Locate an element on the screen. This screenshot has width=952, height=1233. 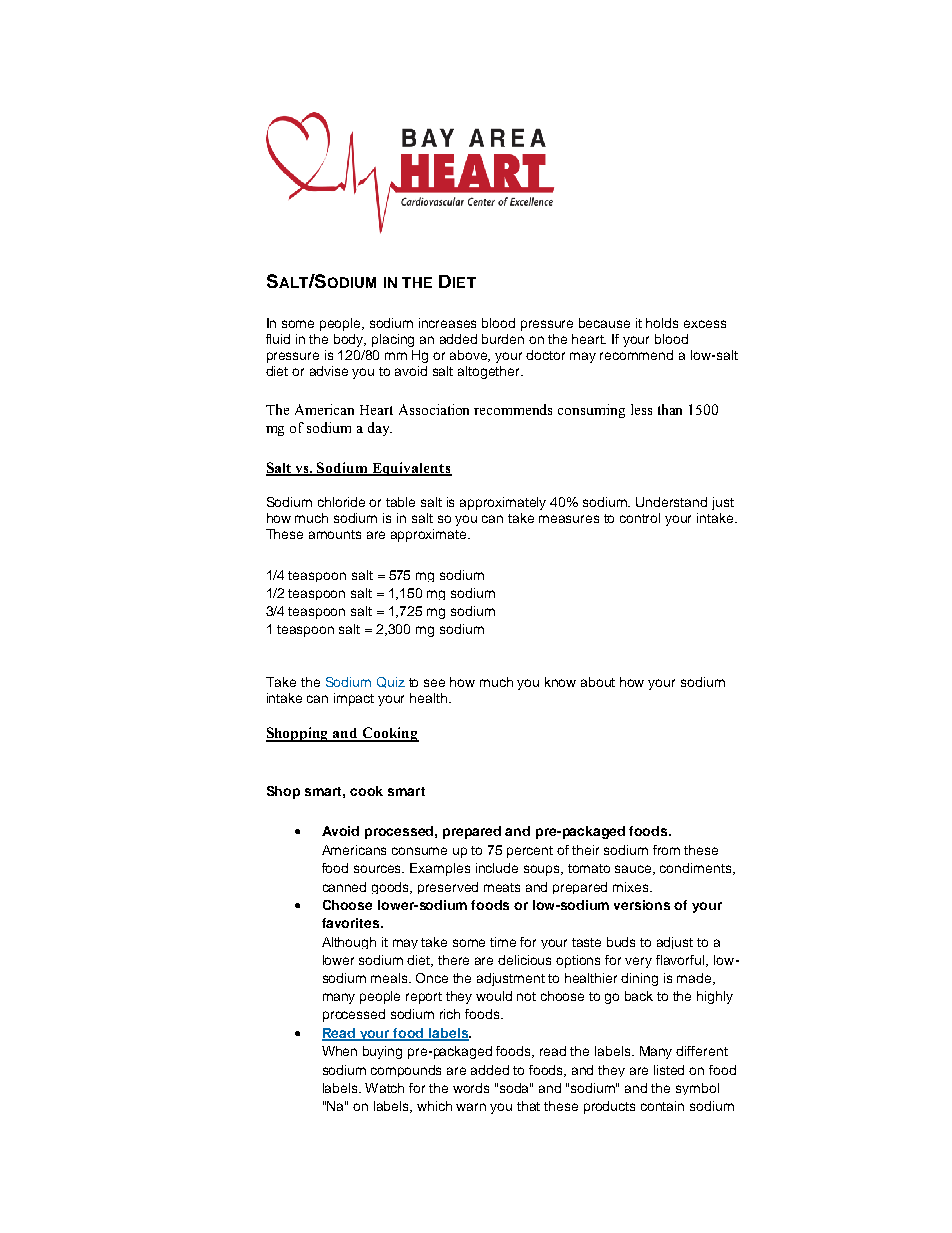
control is located at coordinates (640, 518).
